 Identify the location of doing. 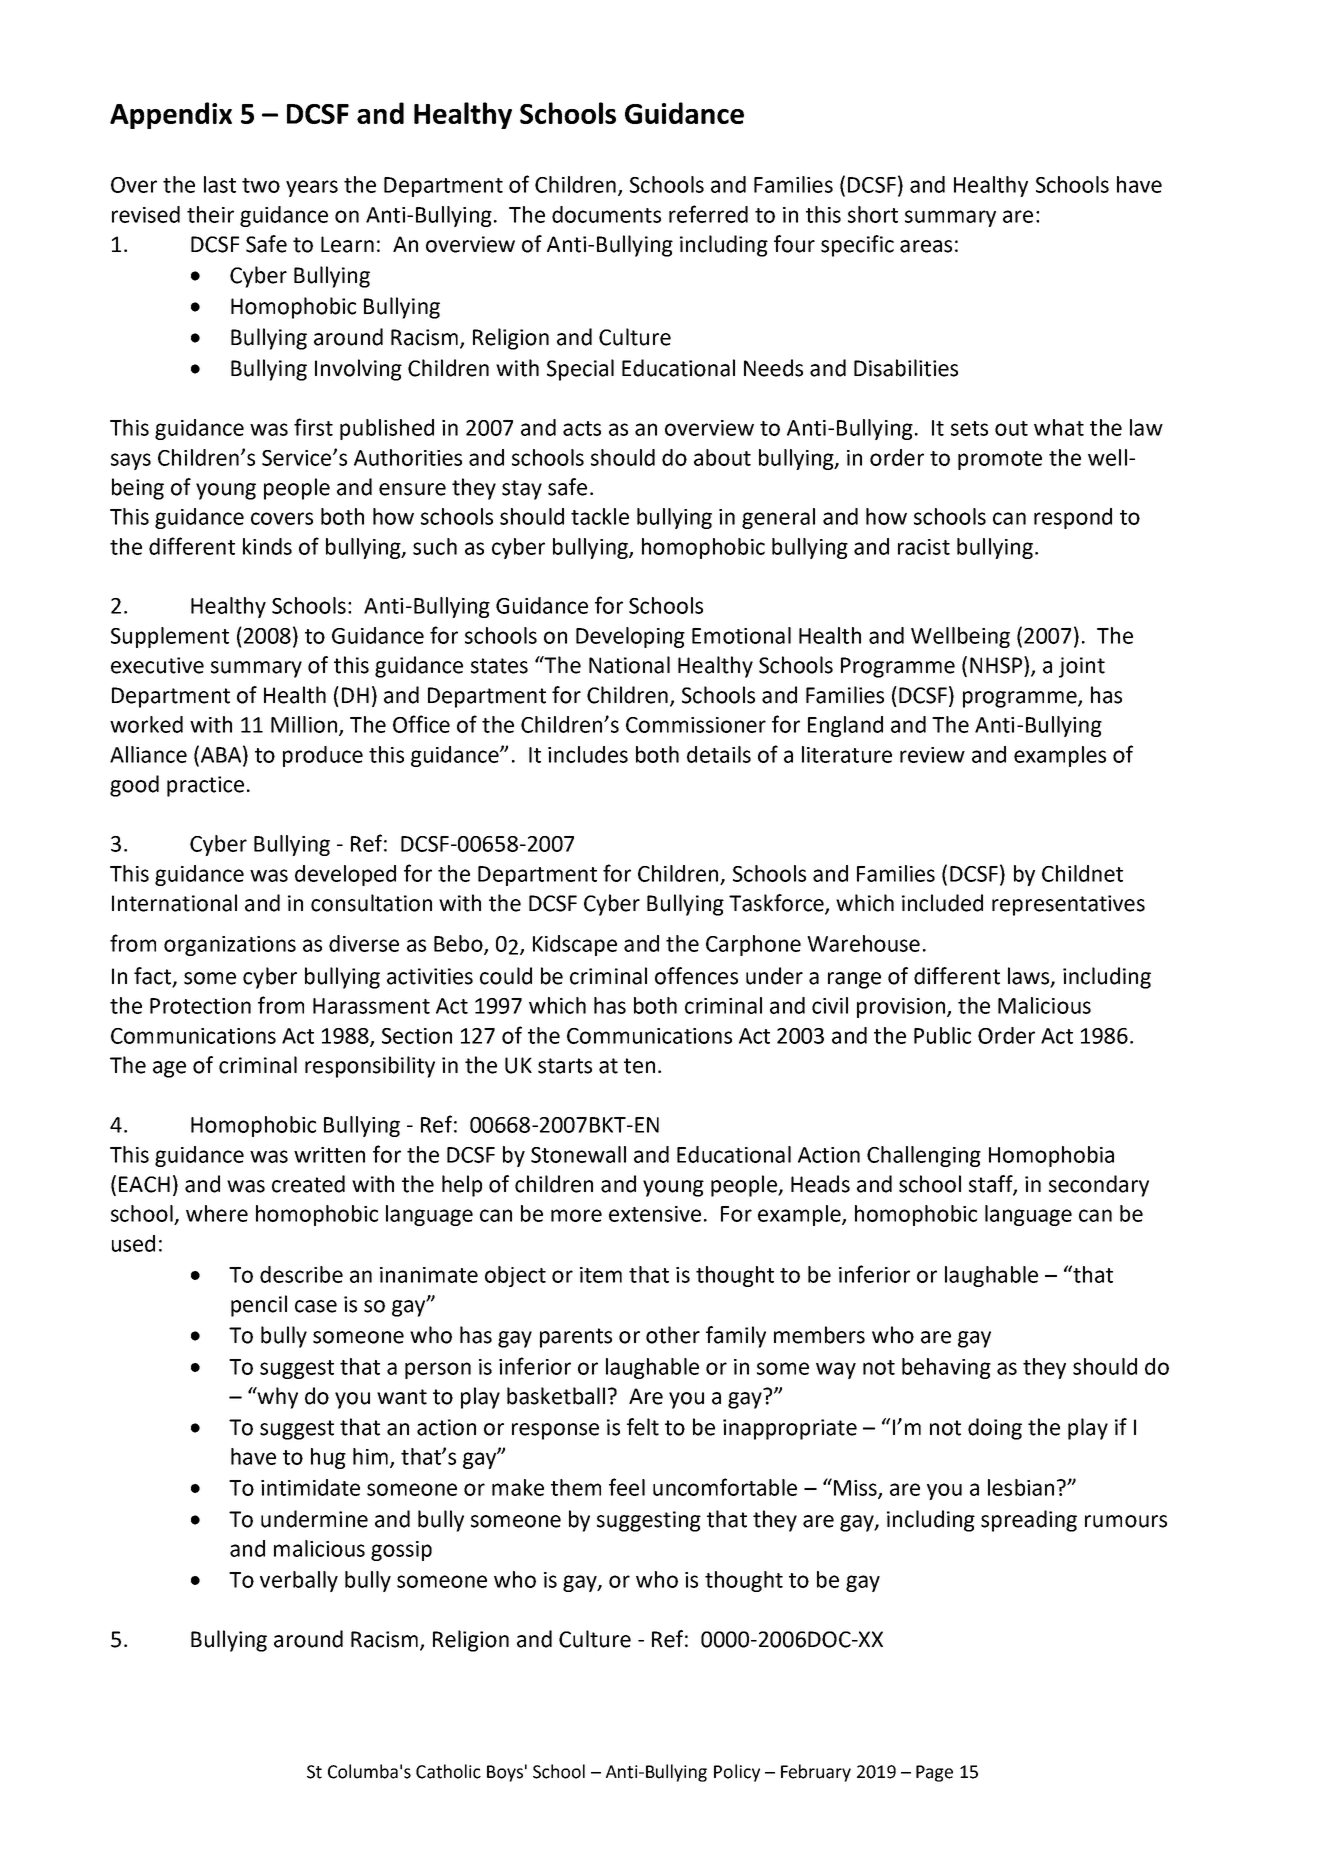
(995, 1429).
